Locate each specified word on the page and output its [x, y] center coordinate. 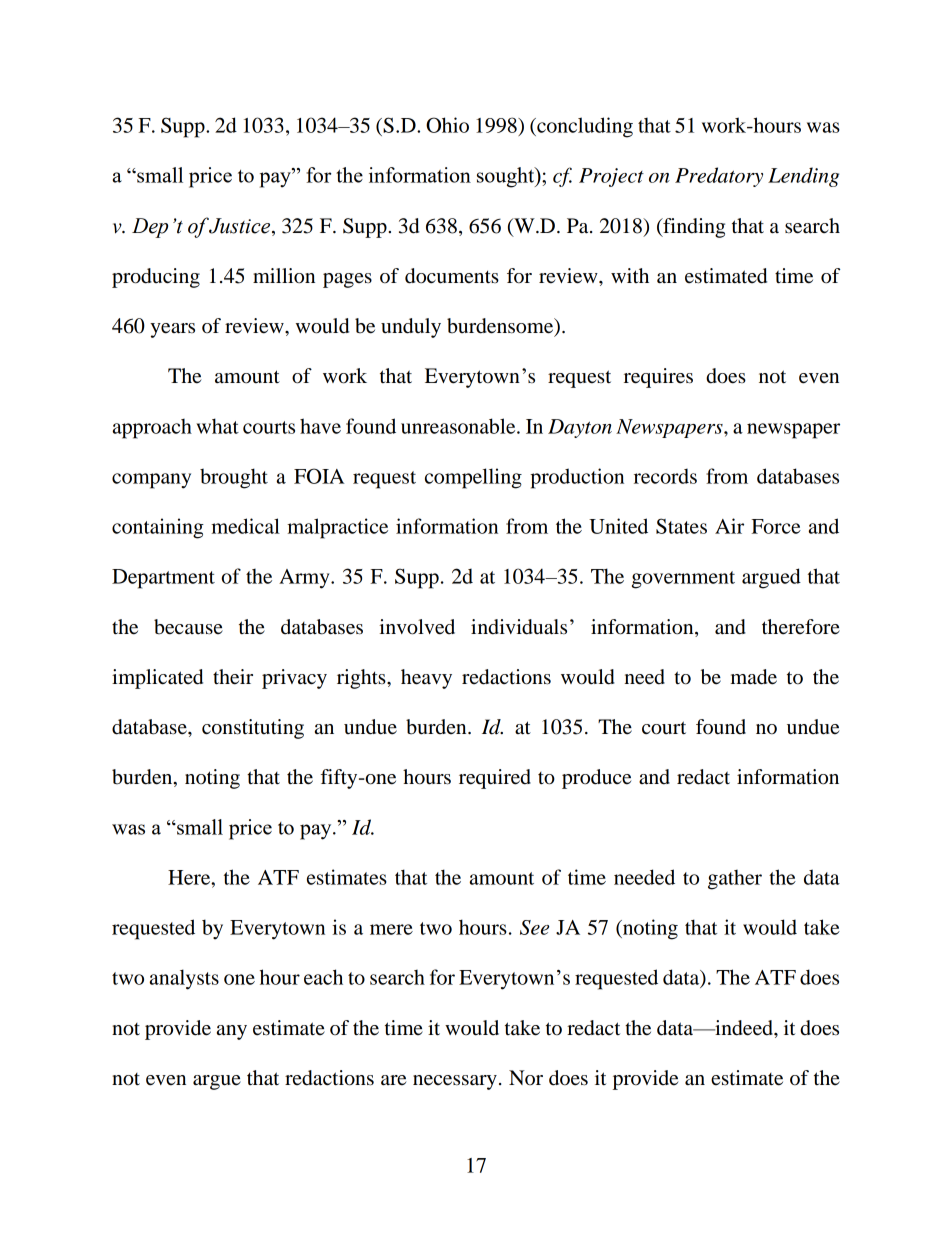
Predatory [719, 177]
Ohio [447, 125]
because [188, 627]
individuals [519, 627]
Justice [241, 227]
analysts [184, 979]
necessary [455, 1082]
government [683, 580]
